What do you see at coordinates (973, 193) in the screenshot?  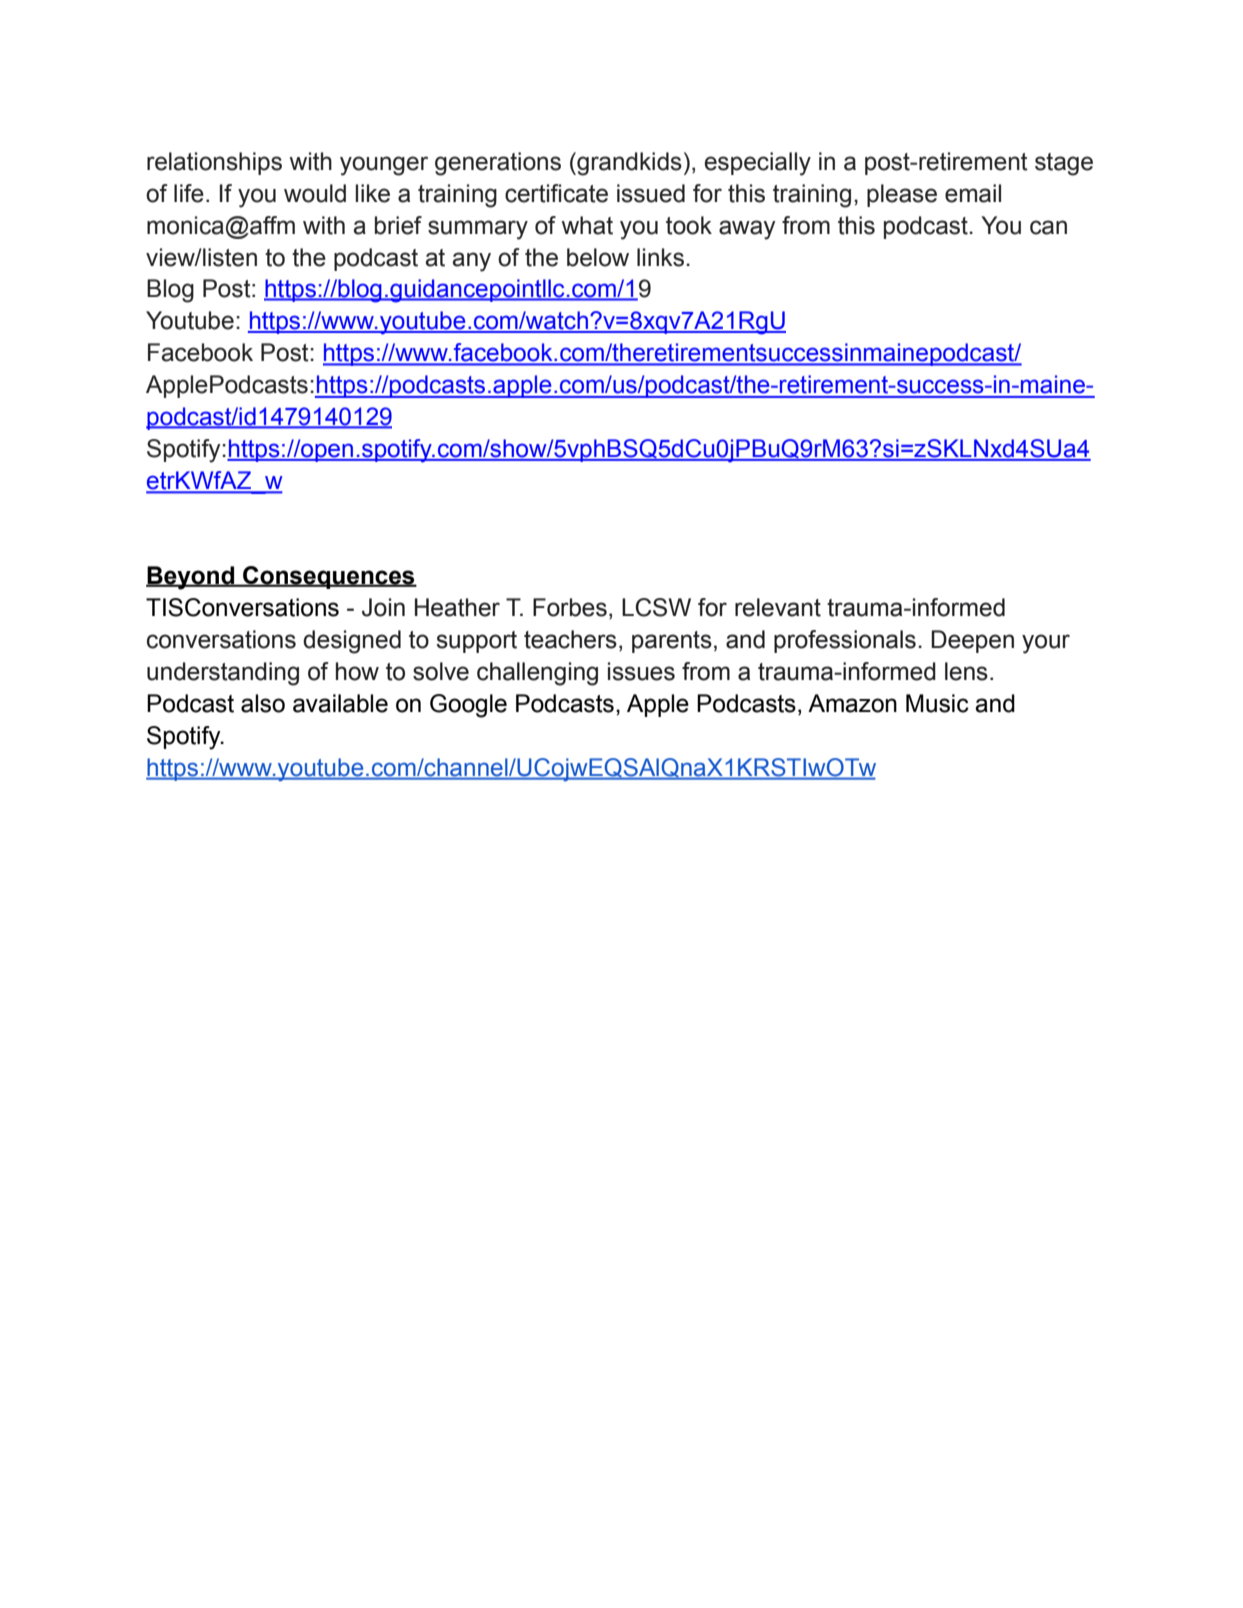 I see `email` at bounding box center [973, 193].
